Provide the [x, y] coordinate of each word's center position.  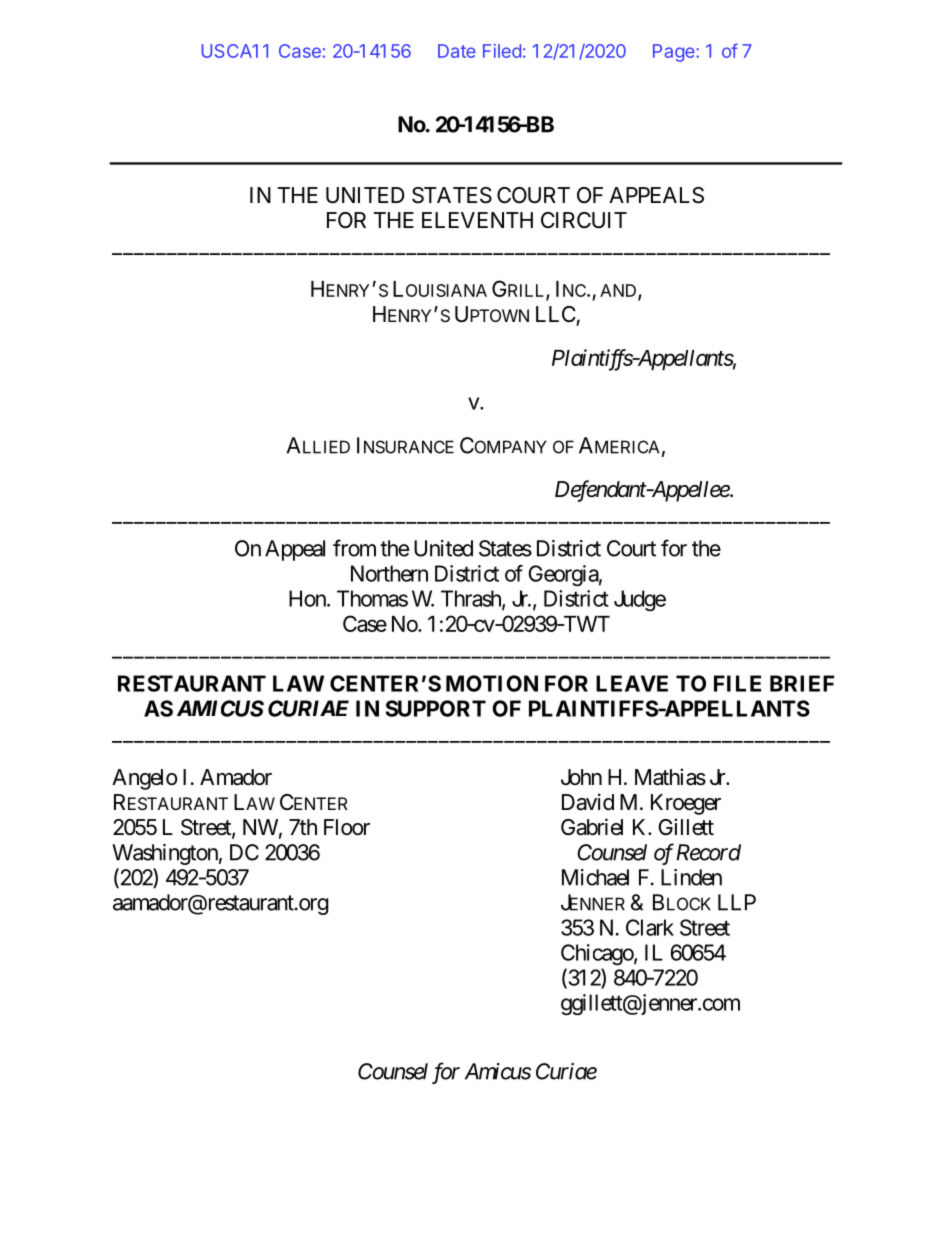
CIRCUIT [584, 220]
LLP [737, 902]
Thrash [472, 599]
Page [675, 53]
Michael [595, 877]
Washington [165, 854]
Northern [389, 573]
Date [457, 51]
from [354, 548]
